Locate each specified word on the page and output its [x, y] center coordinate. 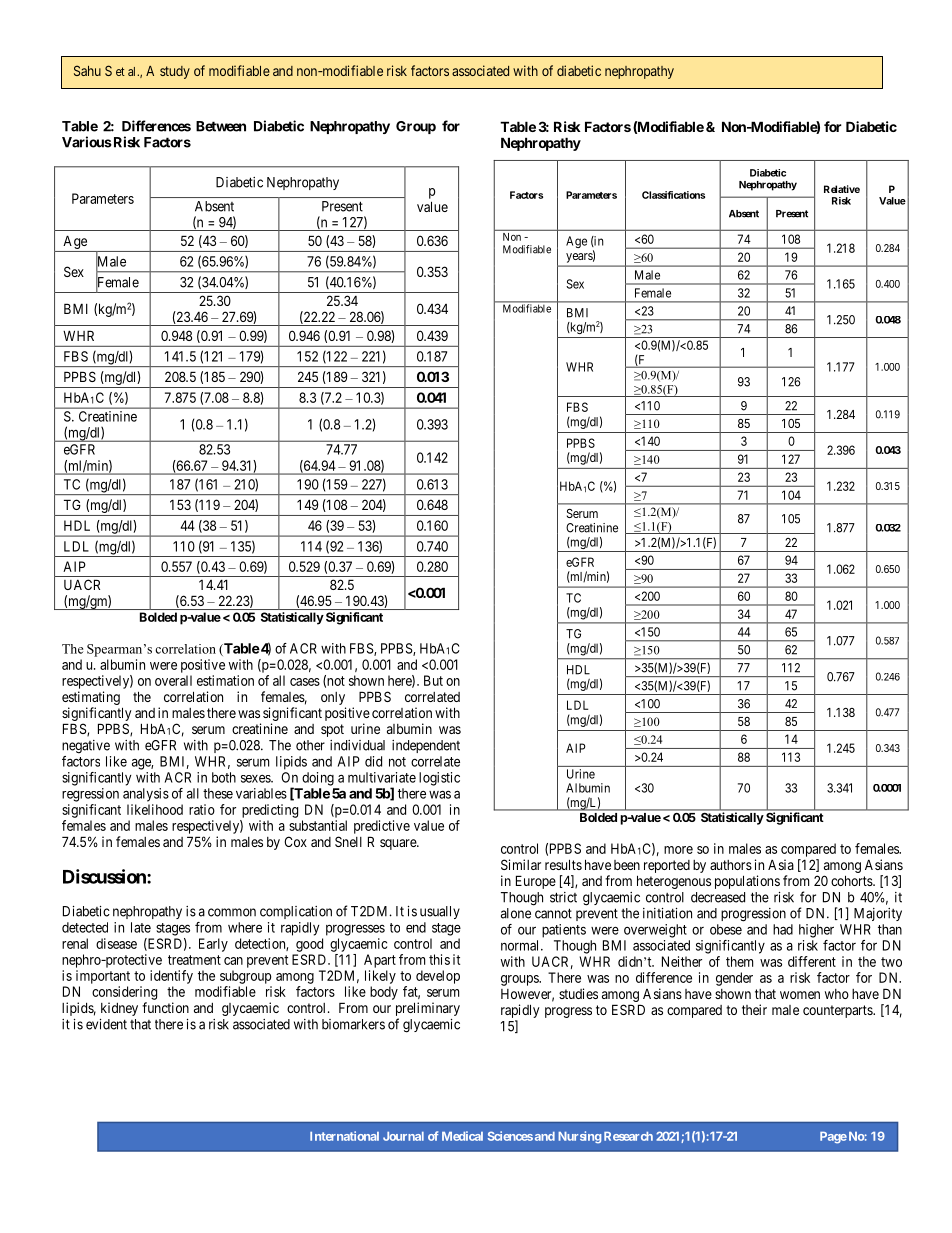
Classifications [673, 195]
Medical [462, 1136]
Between [221, 126]
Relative [842, 189]
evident [106, 1024]
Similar [521, 864]
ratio [202, 809]
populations [747, 882]
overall [173, 680]
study [175, 72]
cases [305, 682]
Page [833, 1138]
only [333, 698]
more [678, 850]
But [433, 680]
